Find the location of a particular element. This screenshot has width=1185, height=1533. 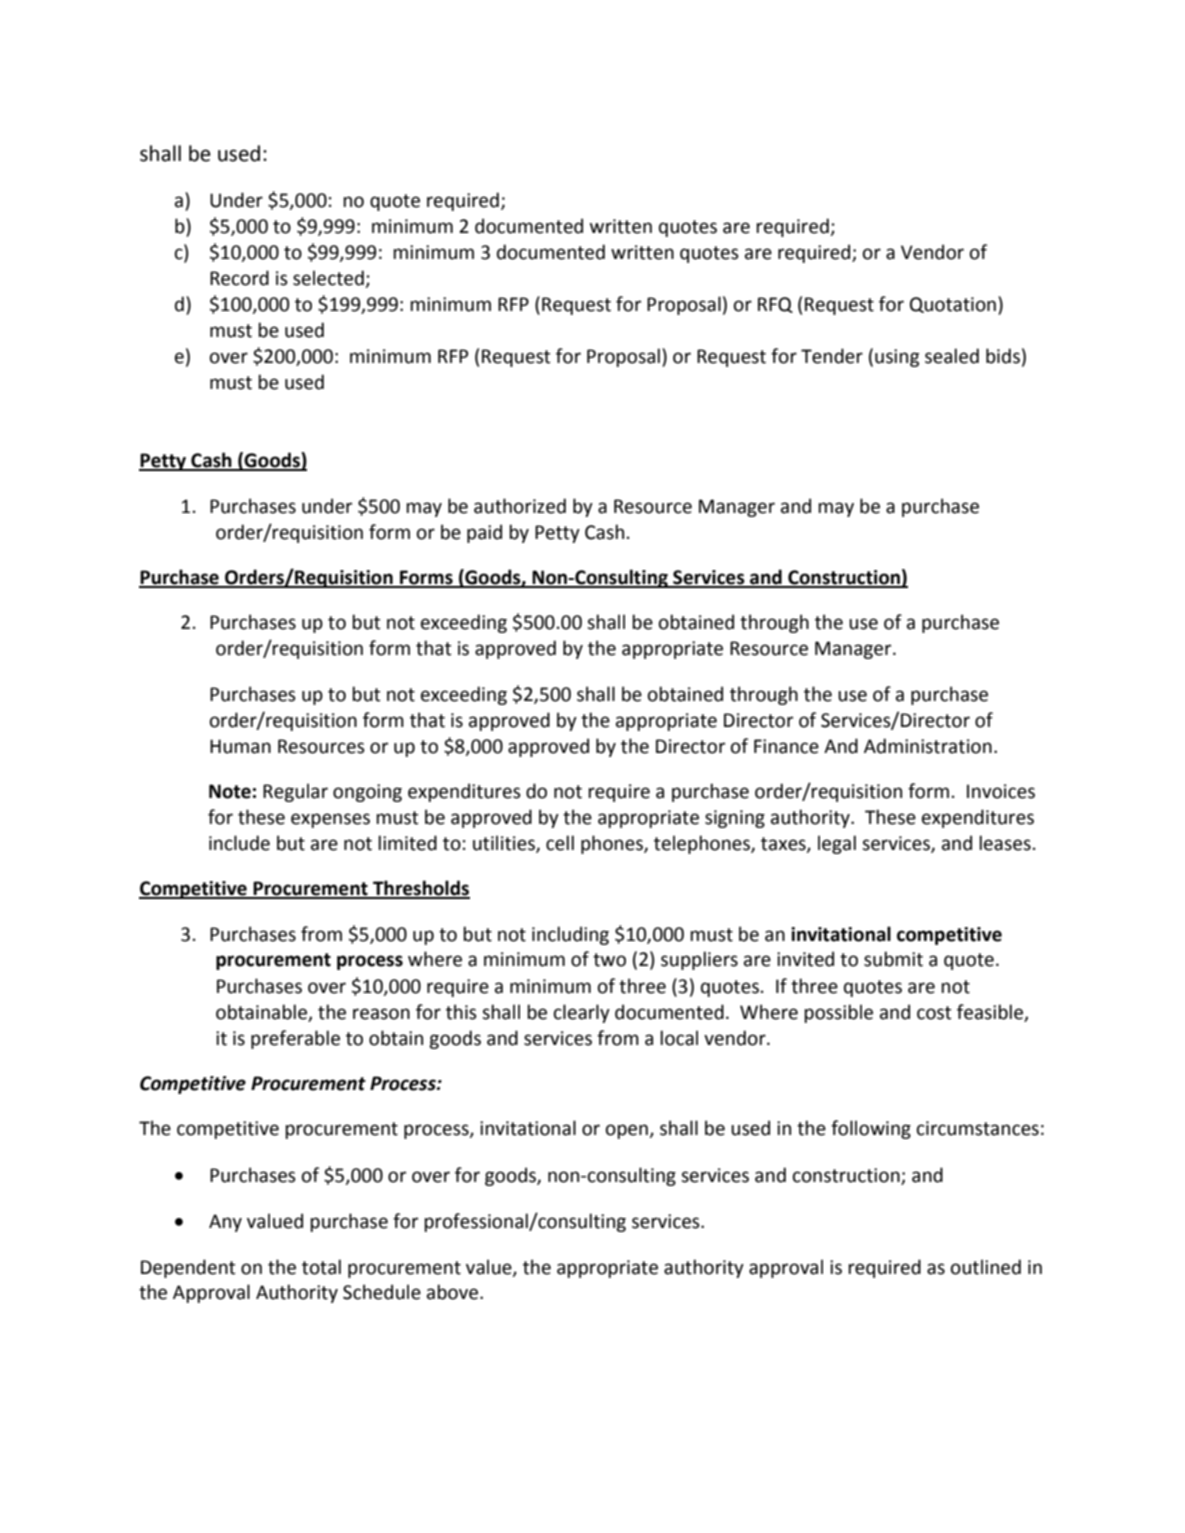

Quotation is located at coordinates (953, 305).
